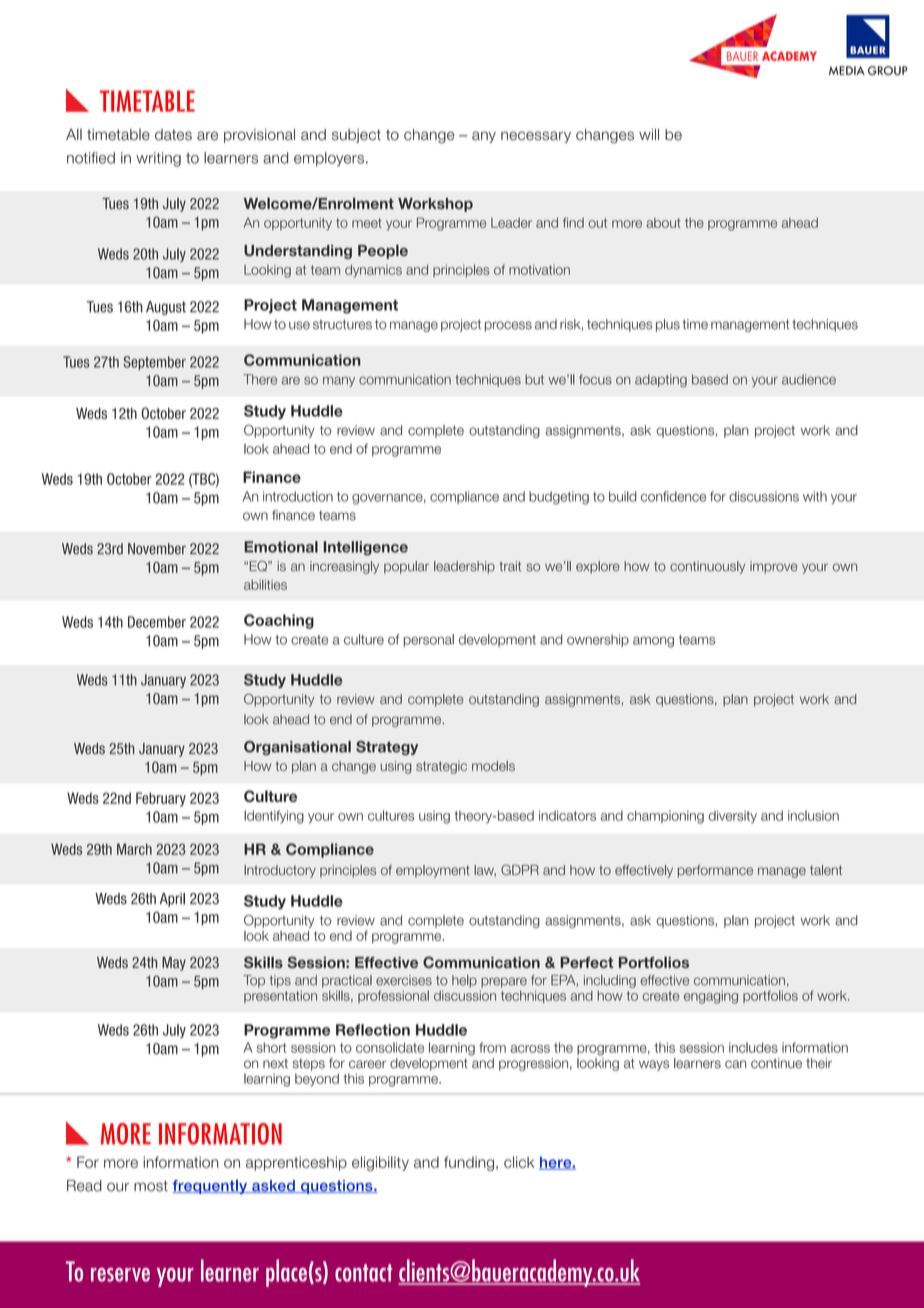 This document has height=1308, width=924. Describe the element at coordinates (653, 642) in the document. I see `among` at that location.
